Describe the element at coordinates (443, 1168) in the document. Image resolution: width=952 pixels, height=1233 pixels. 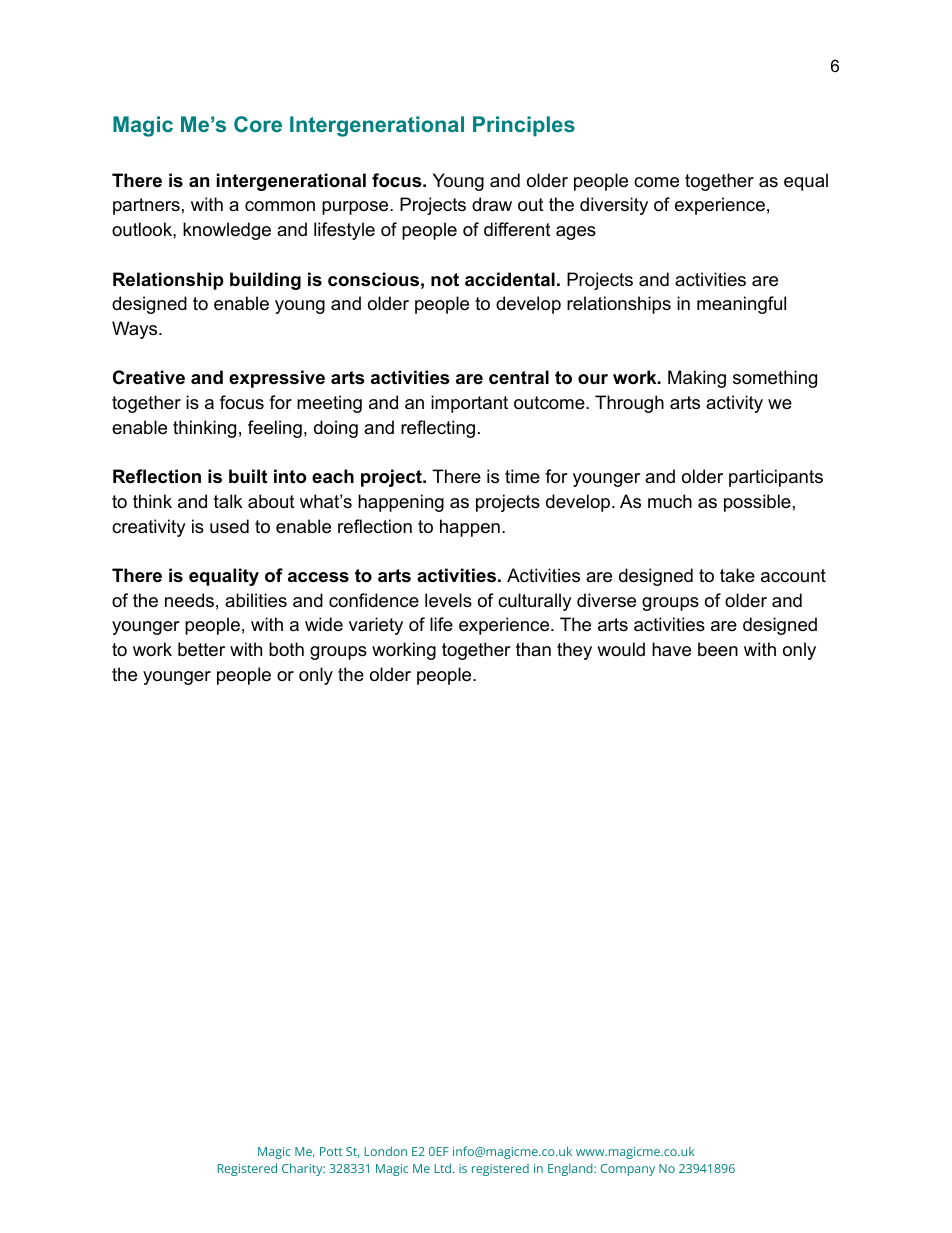
I see `Ltd` at that location.
